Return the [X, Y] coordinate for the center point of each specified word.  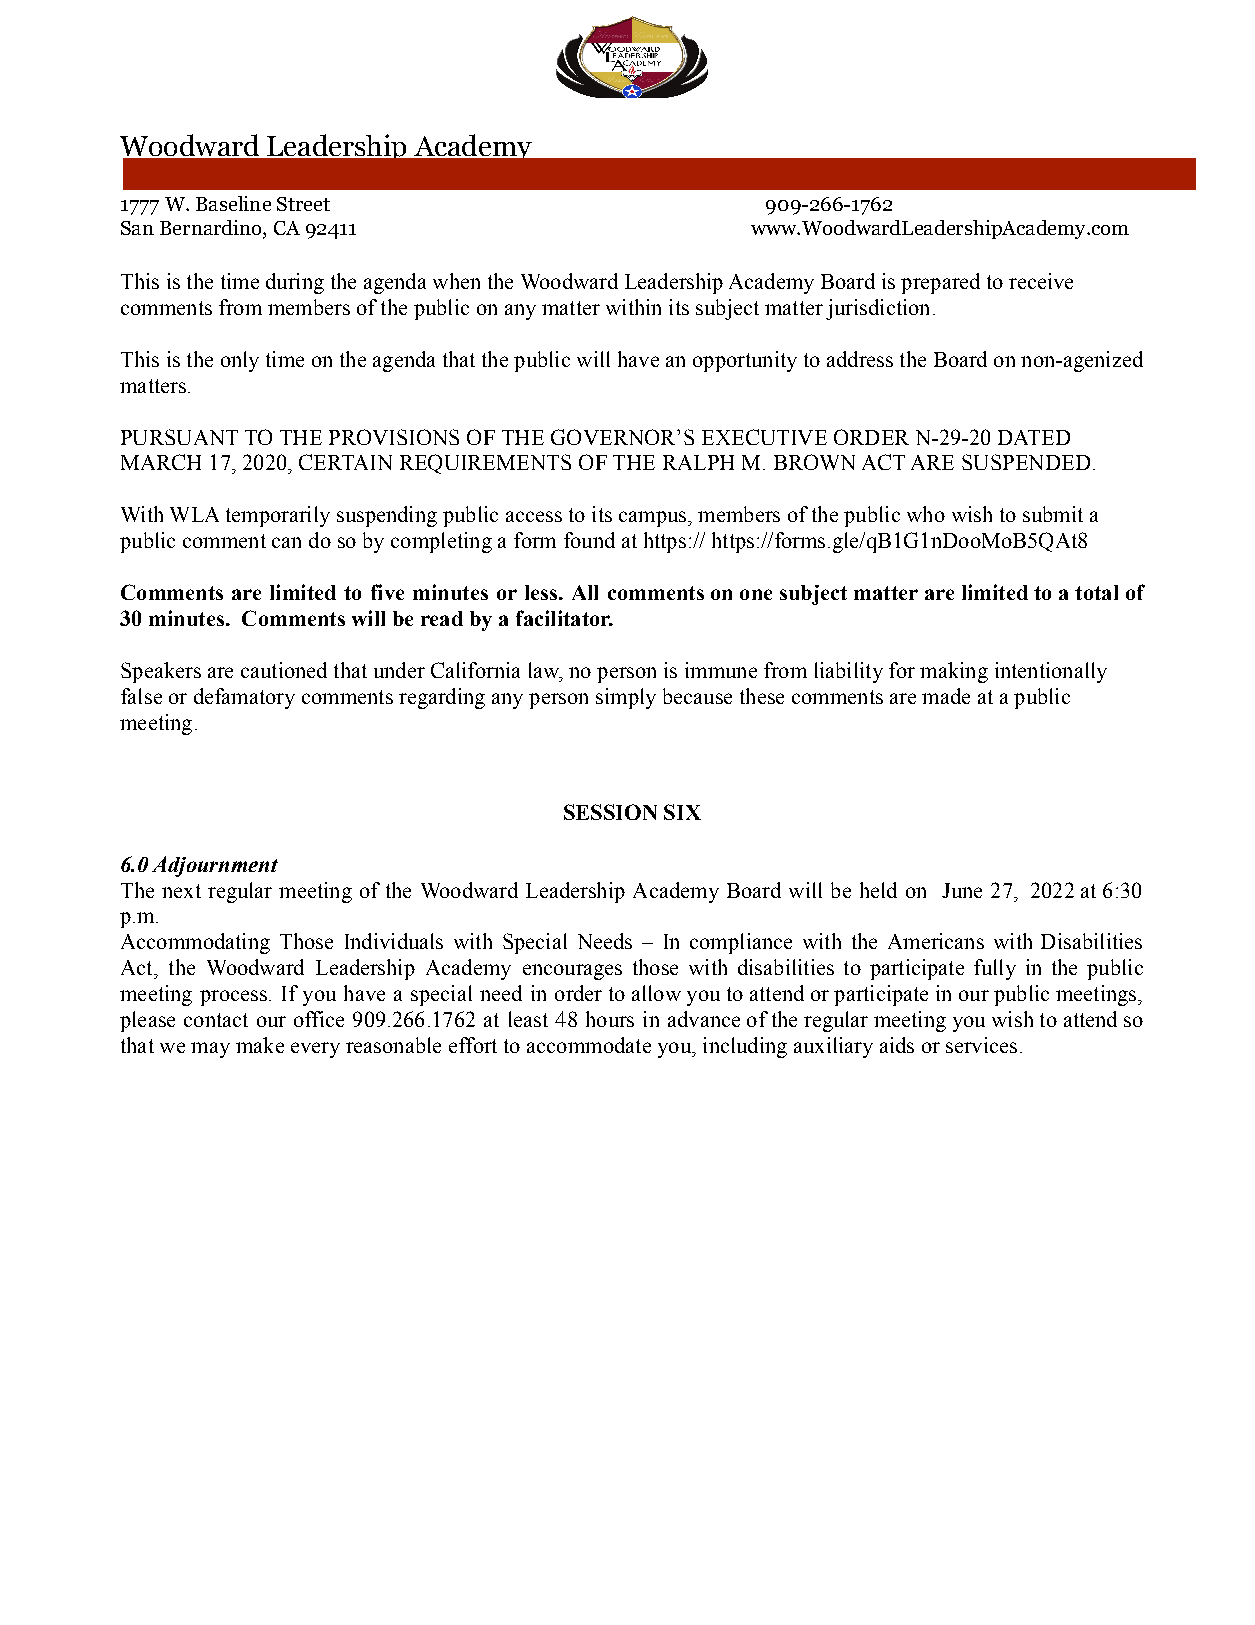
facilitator [564, 618]
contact [216, 1020]
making [954, 672]
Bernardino [212, 229]
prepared [940, 283]
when [456, 281]
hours [610, 1019]
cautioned [284, 670]
